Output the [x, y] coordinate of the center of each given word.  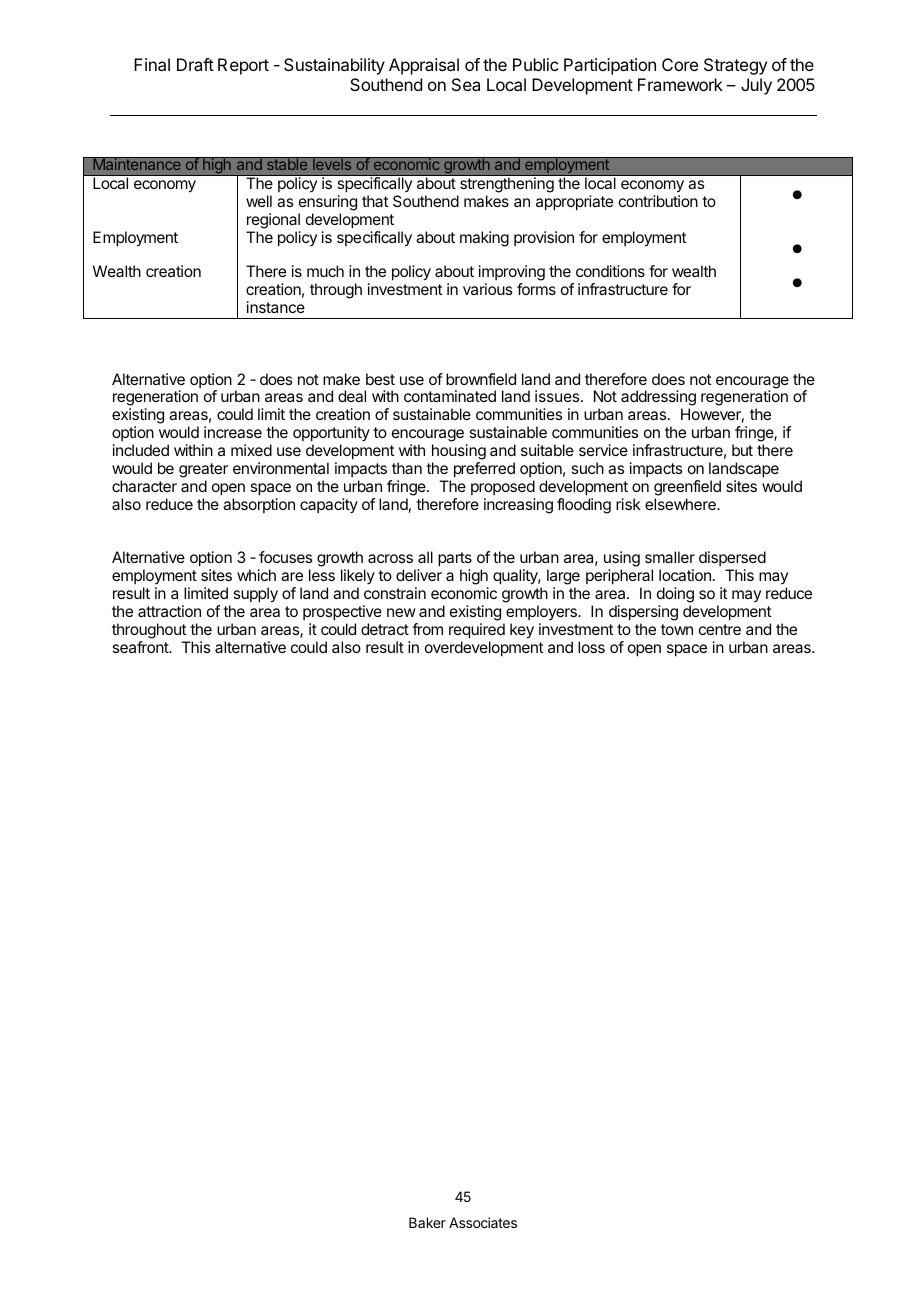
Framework [680, 84]
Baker [427, 1222]
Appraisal [424, 66]
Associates [483, 1222]
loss [591, 647]
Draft [195, 64]
